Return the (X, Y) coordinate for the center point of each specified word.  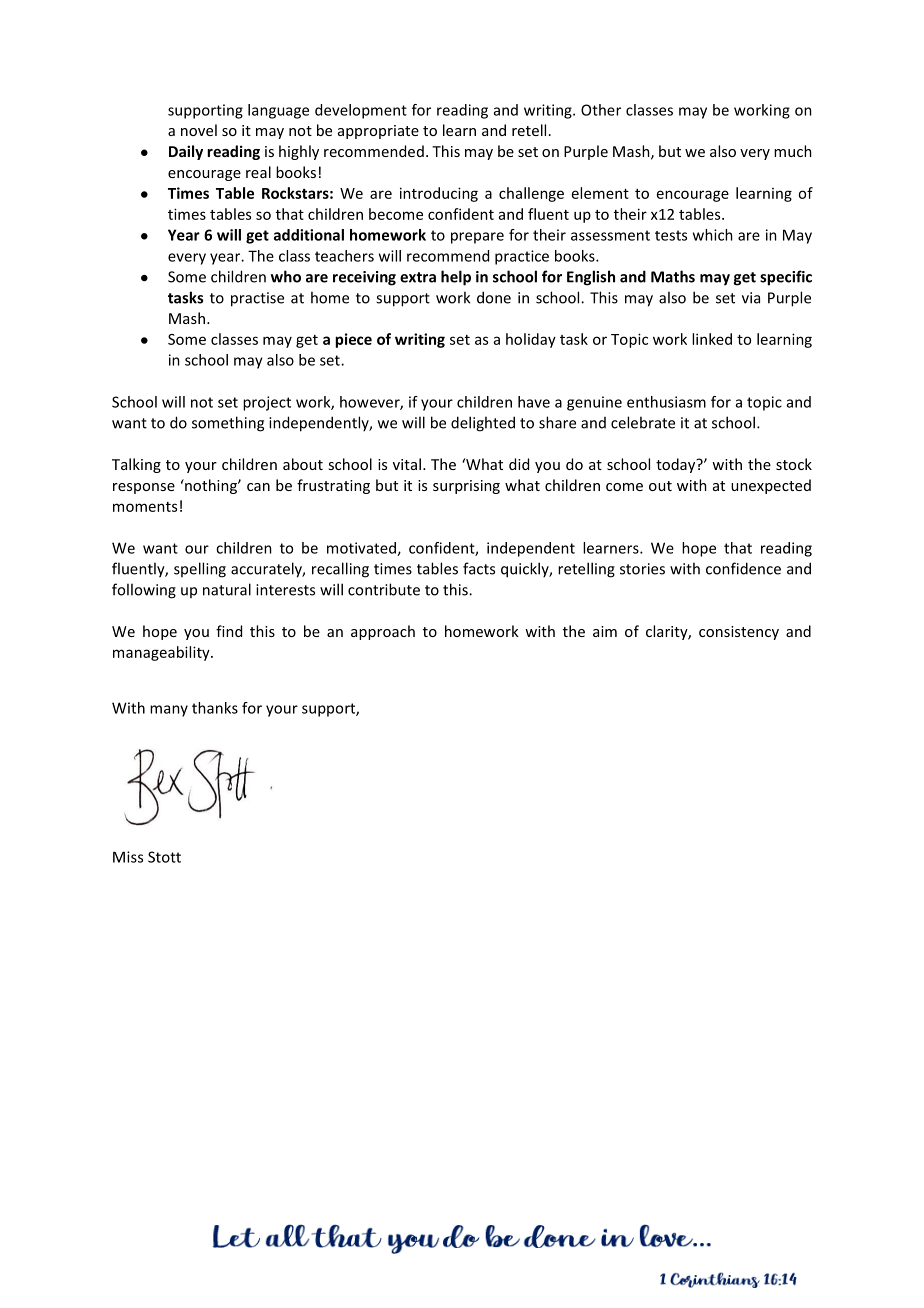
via (751, 298)
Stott (164, 857)
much (793, 151)
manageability (162, 653)
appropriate (378, 132)
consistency (739, 633)
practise (257, 299)
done (494, 297)
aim (605, 631)
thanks (215, 708)
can (258, 487)
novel (199, 130)
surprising (466, 487)
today (677, 465)
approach (383, 632)
